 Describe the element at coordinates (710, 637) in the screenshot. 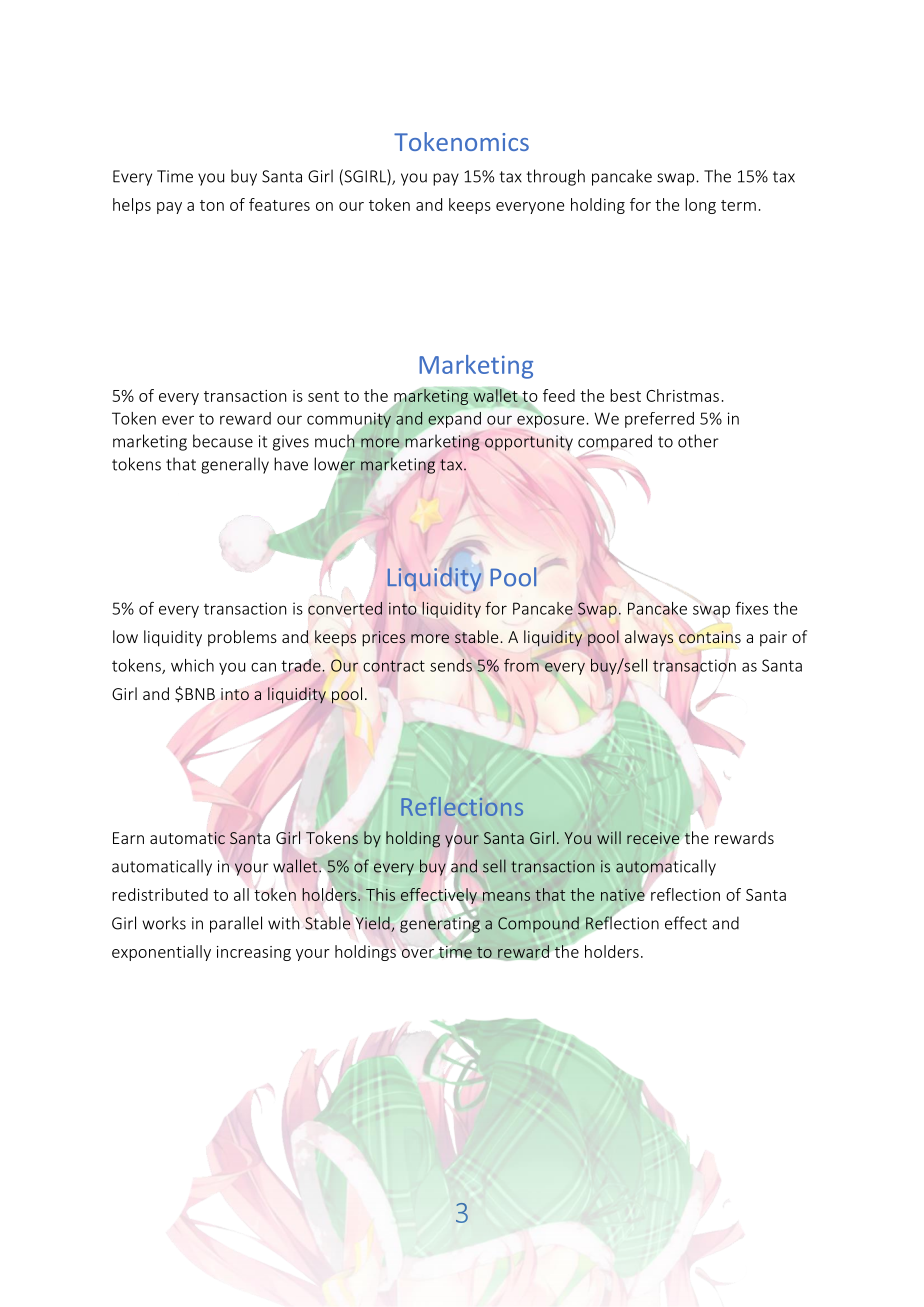

I see `contains` at that location.
